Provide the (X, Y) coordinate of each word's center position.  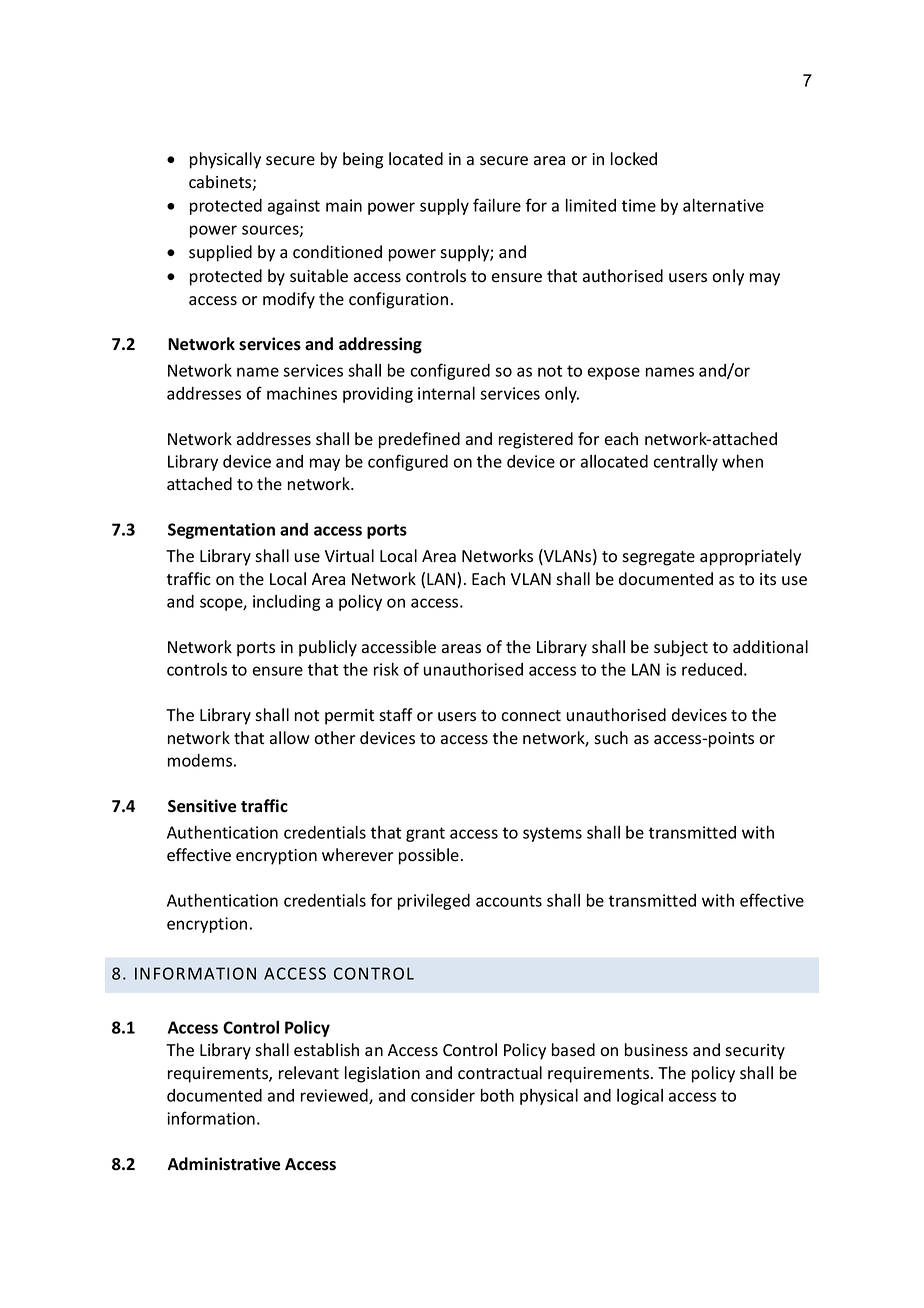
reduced (712, 669)
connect (531, 716)
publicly (328, 648)
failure (497, 205)
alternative (723, 205)
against (294, 207)
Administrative (223, 1164)
